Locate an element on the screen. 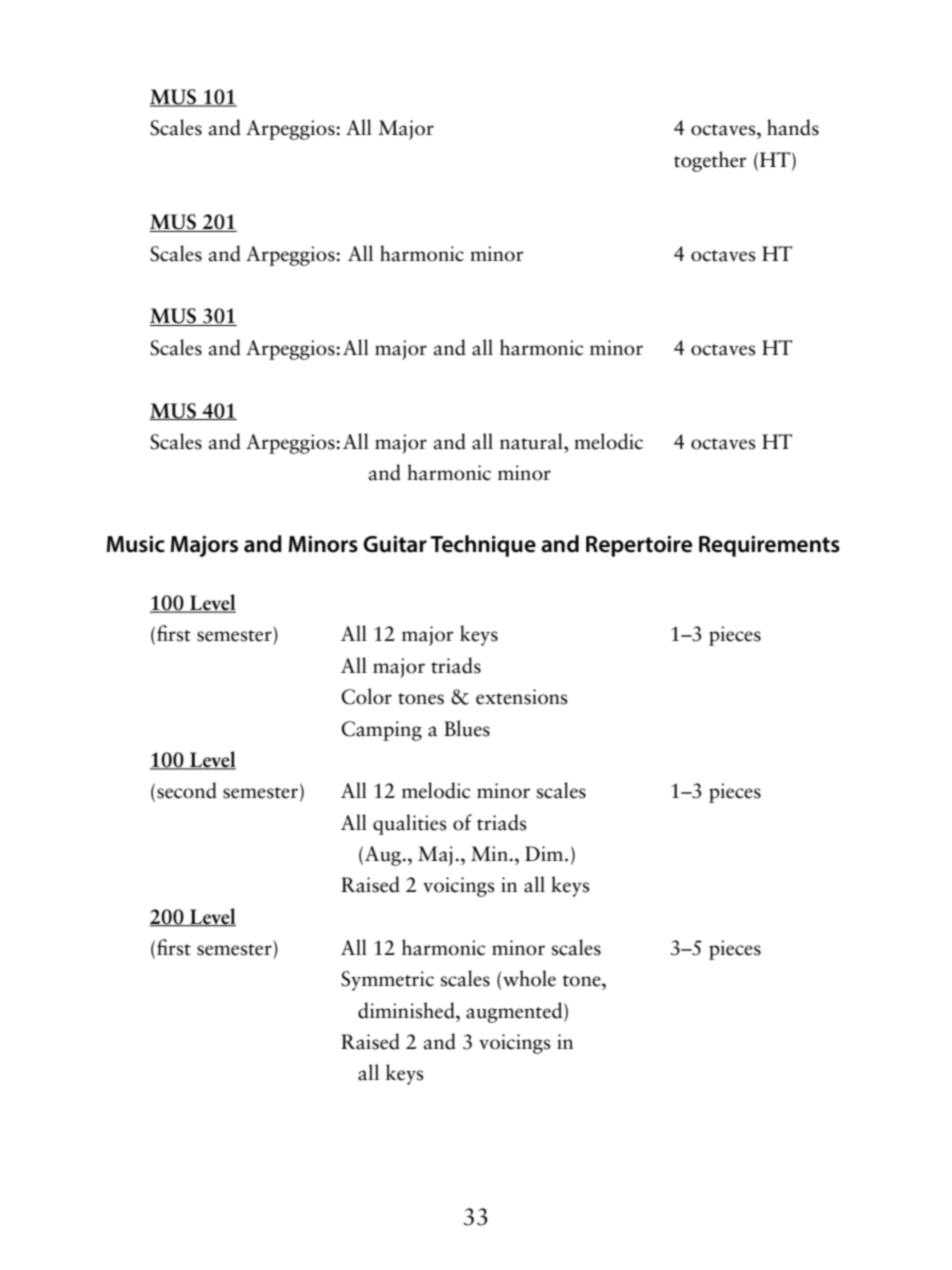 Image resolution: width=952 pixels, height=1270 pixels. Technique is located at coordinates (483, 546).
